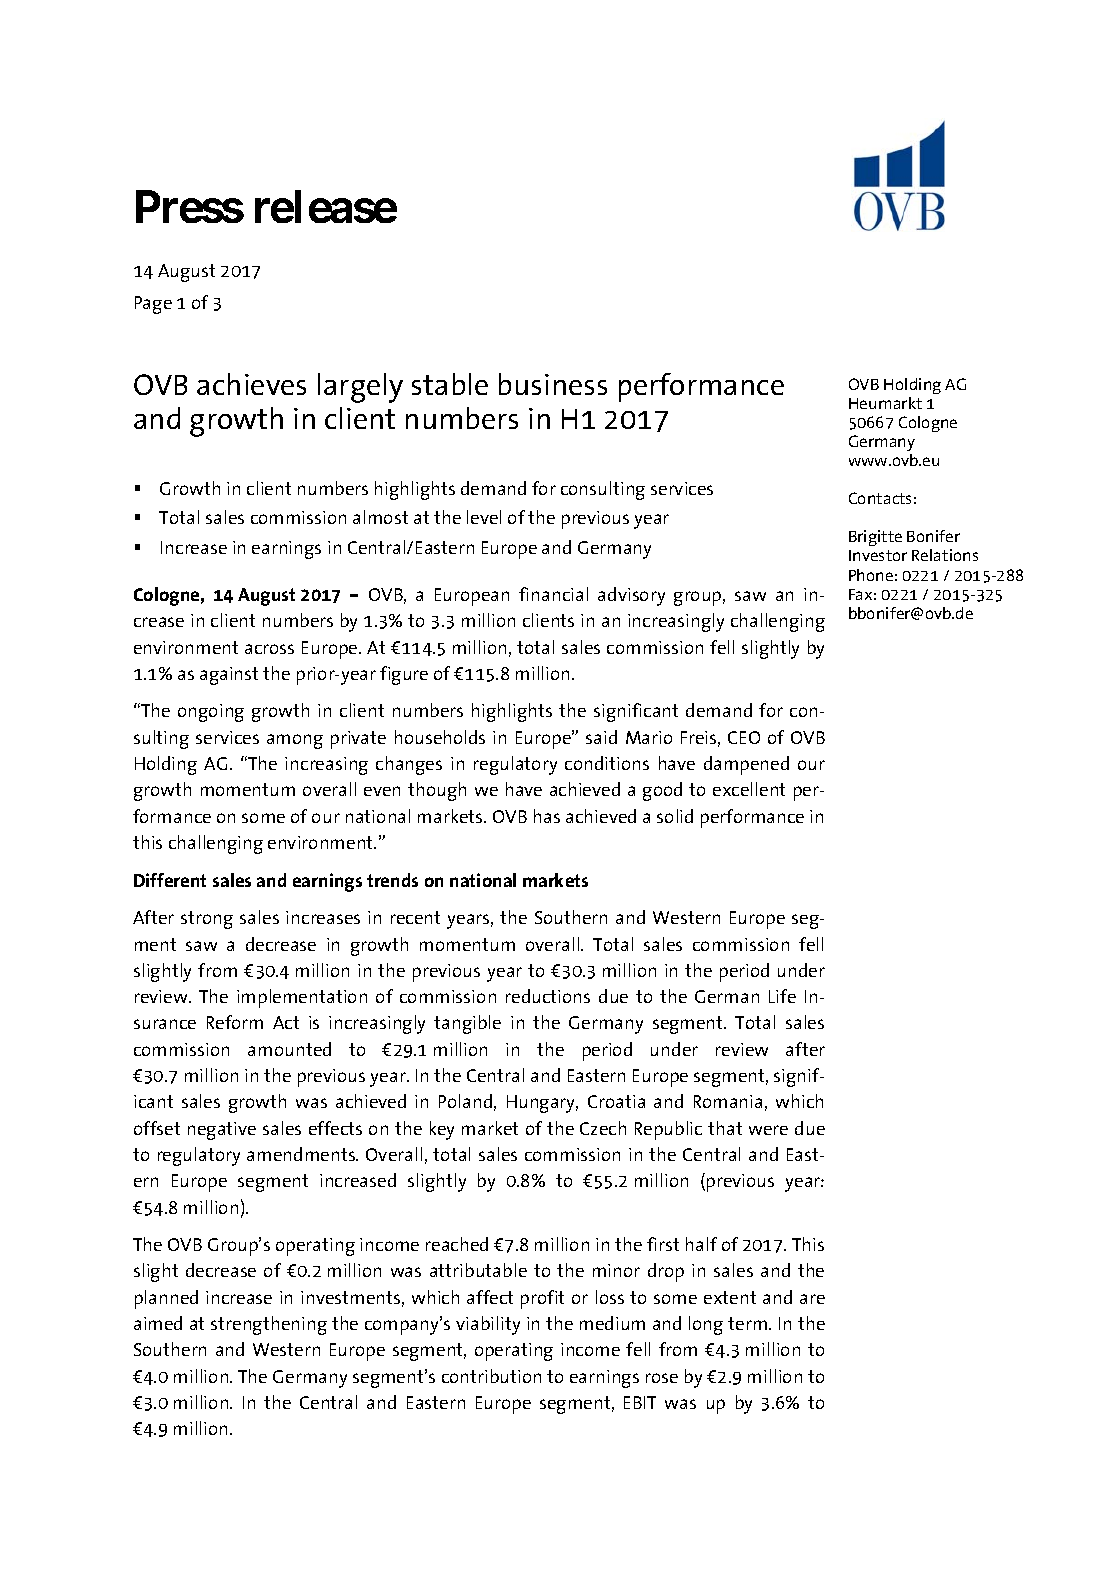  Describe the element at coordinates (875, 538) in the page. I see `Brigitte` at that location.
